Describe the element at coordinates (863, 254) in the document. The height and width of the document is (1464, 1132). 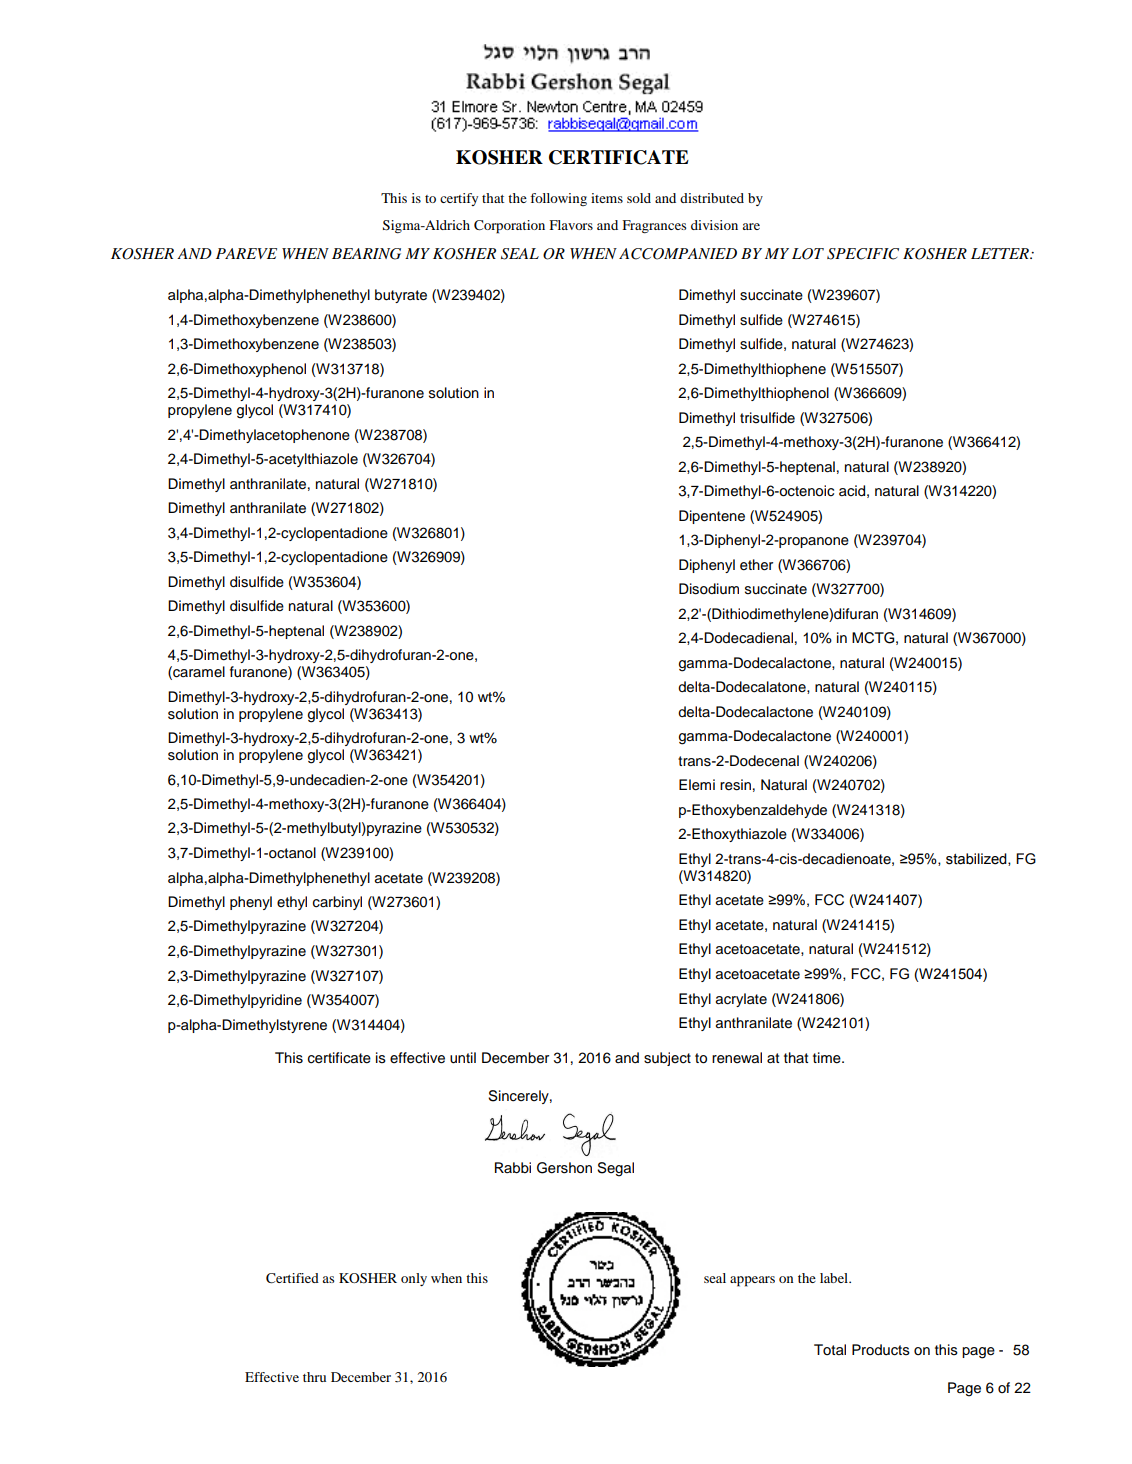
I see `SPECIFIC` at that location.
